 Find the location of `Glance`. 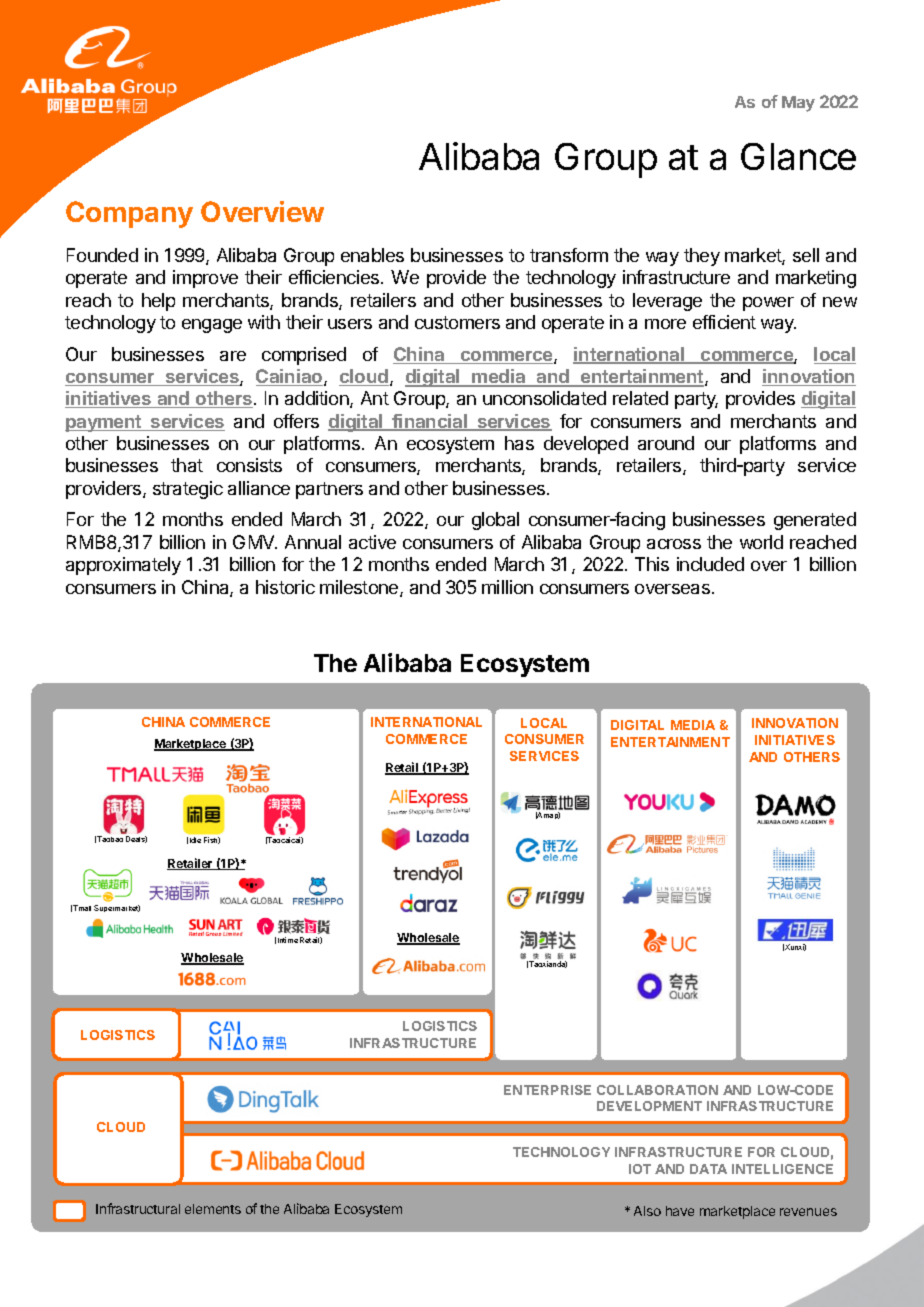

Glance is located at coordinates (798, 156).
